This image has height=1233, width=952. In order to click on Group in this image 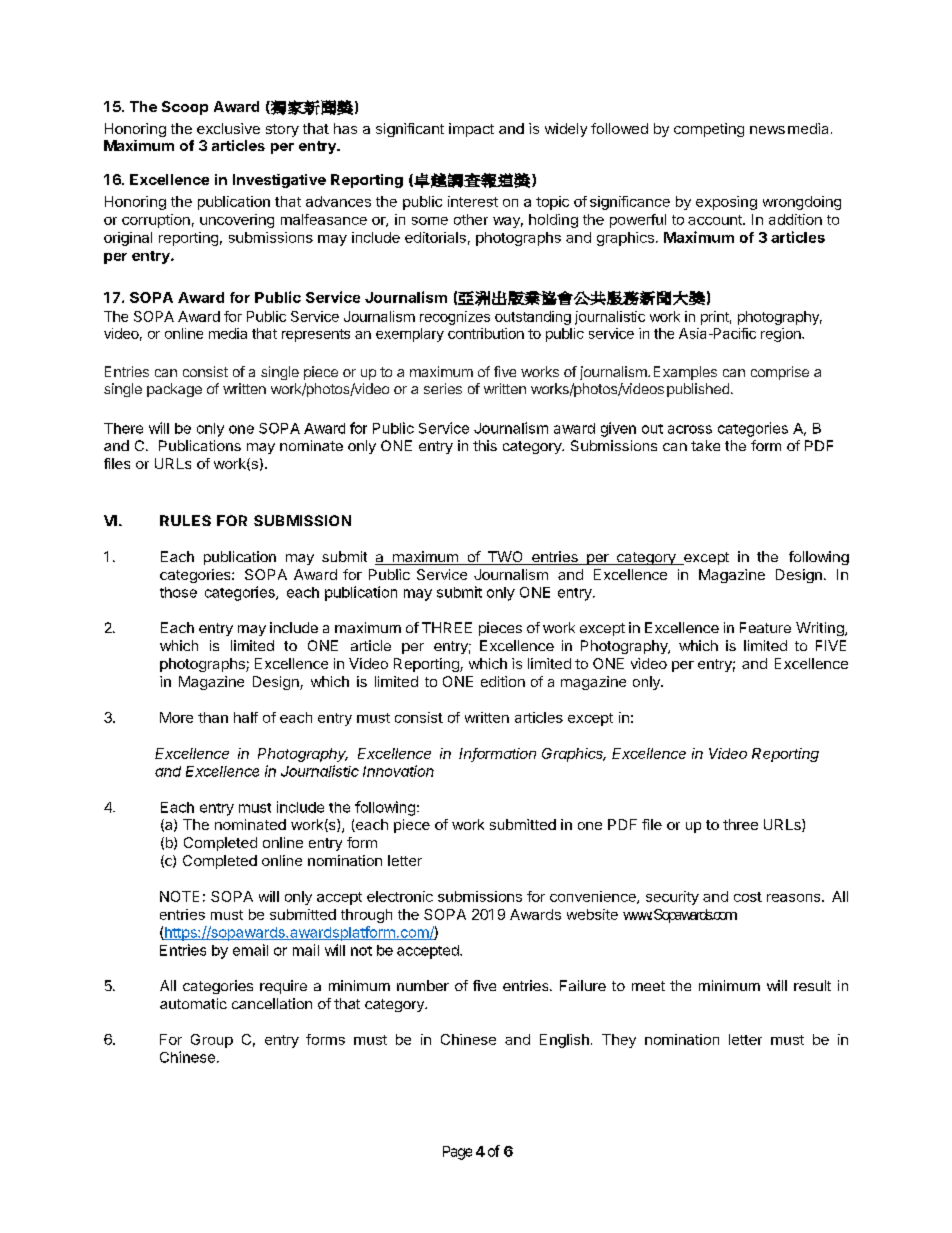, I will do `click(212, 1041)`.
